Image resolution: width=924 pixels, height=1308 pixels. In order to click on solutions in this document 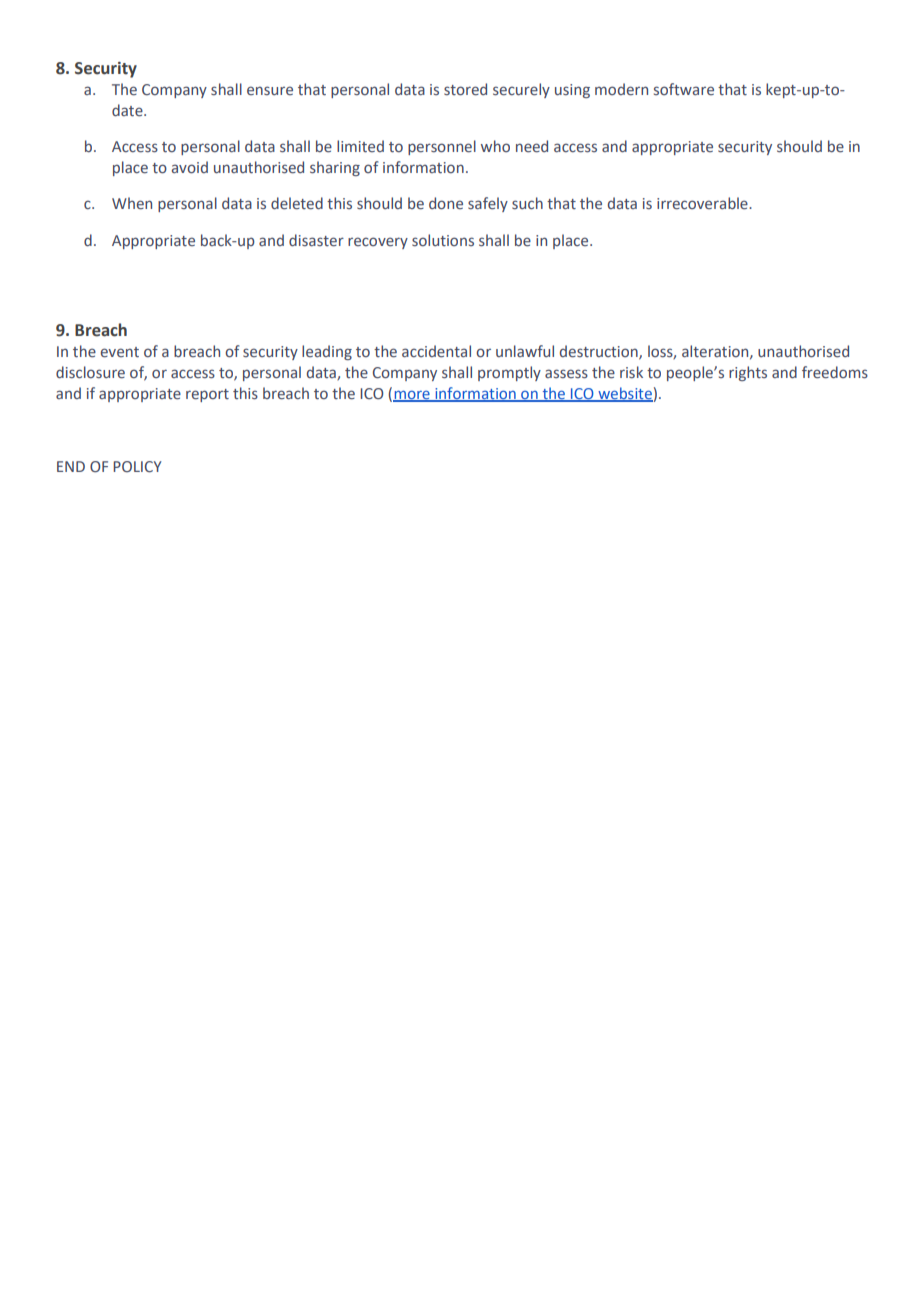, I will do `click(443, 240)`.
